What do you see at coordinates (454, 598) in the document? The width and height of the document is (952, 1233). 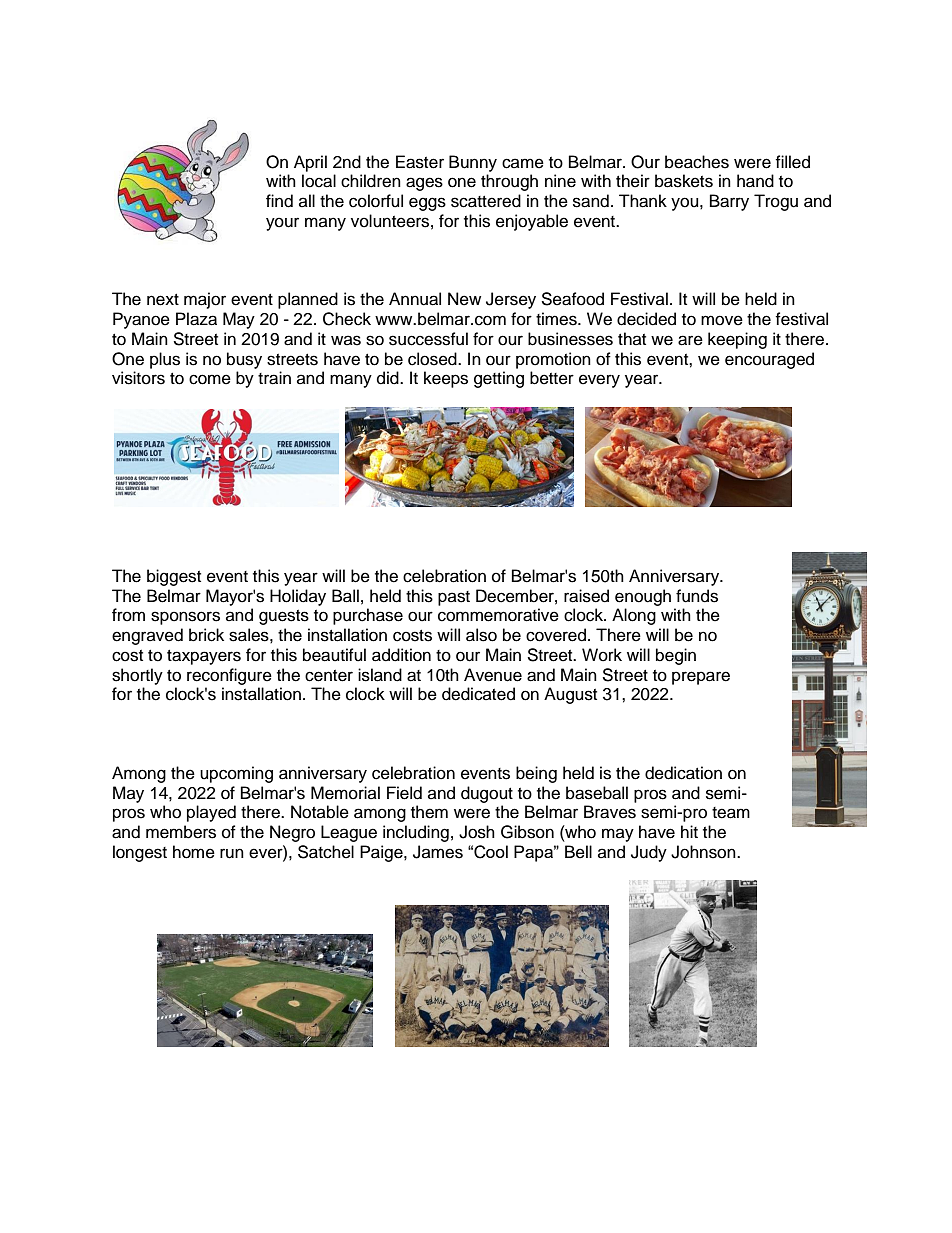 I see `past` at bounding box center [454, 598].
